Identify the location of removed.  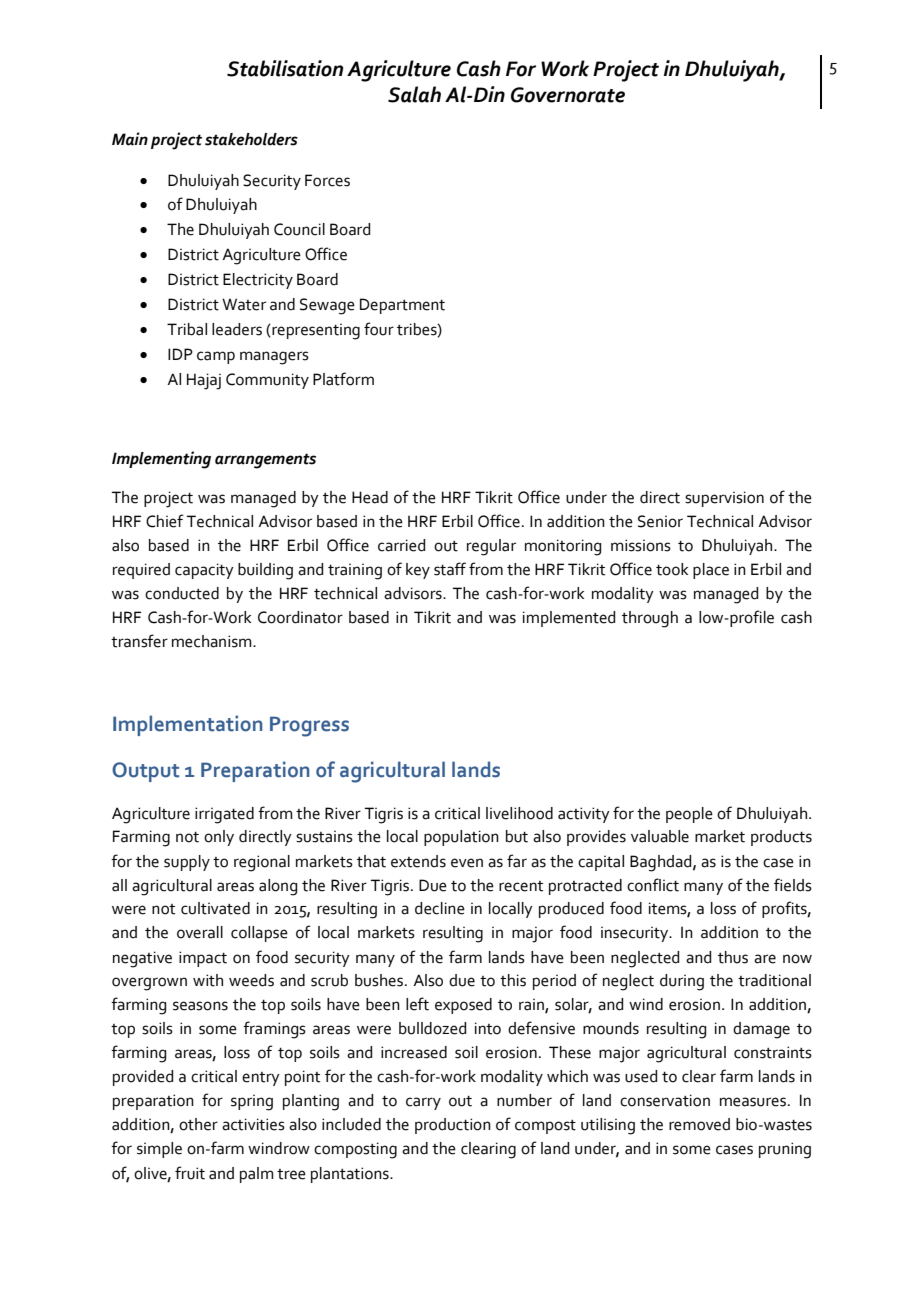
(699, 1124).
